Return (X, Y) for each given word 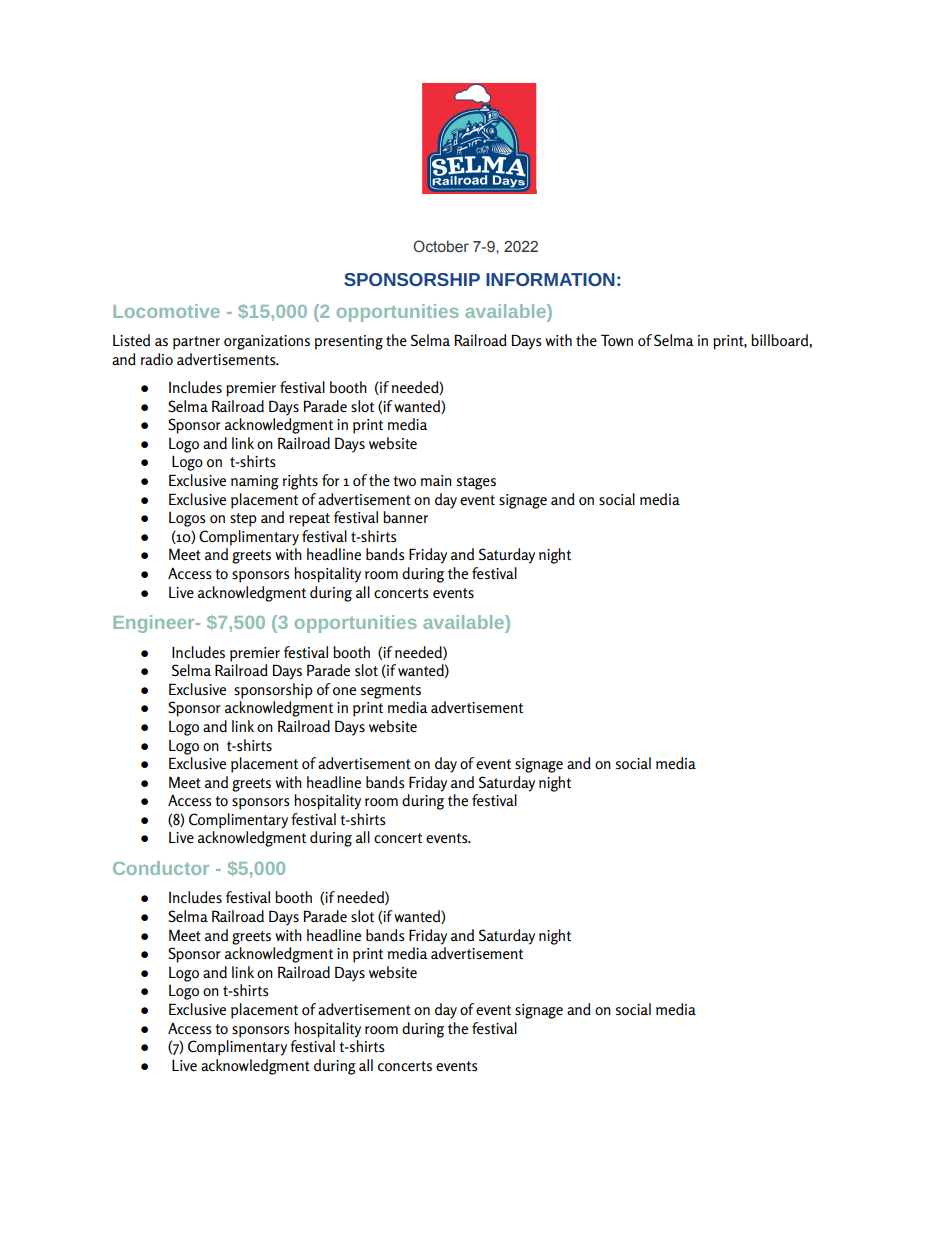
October (441, 246)
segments (391, 692)
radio (157, 359)
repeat (309, 520)
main (436, 480)
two (404, 481)
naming (255, 482)
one (344, 691)
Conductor (161, 868)
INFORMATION (550, 279)
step (243, 520)
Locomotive (166, 311)
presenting (349, 342)
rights (300, 482)
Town (617, 340)
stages (476, 483)
